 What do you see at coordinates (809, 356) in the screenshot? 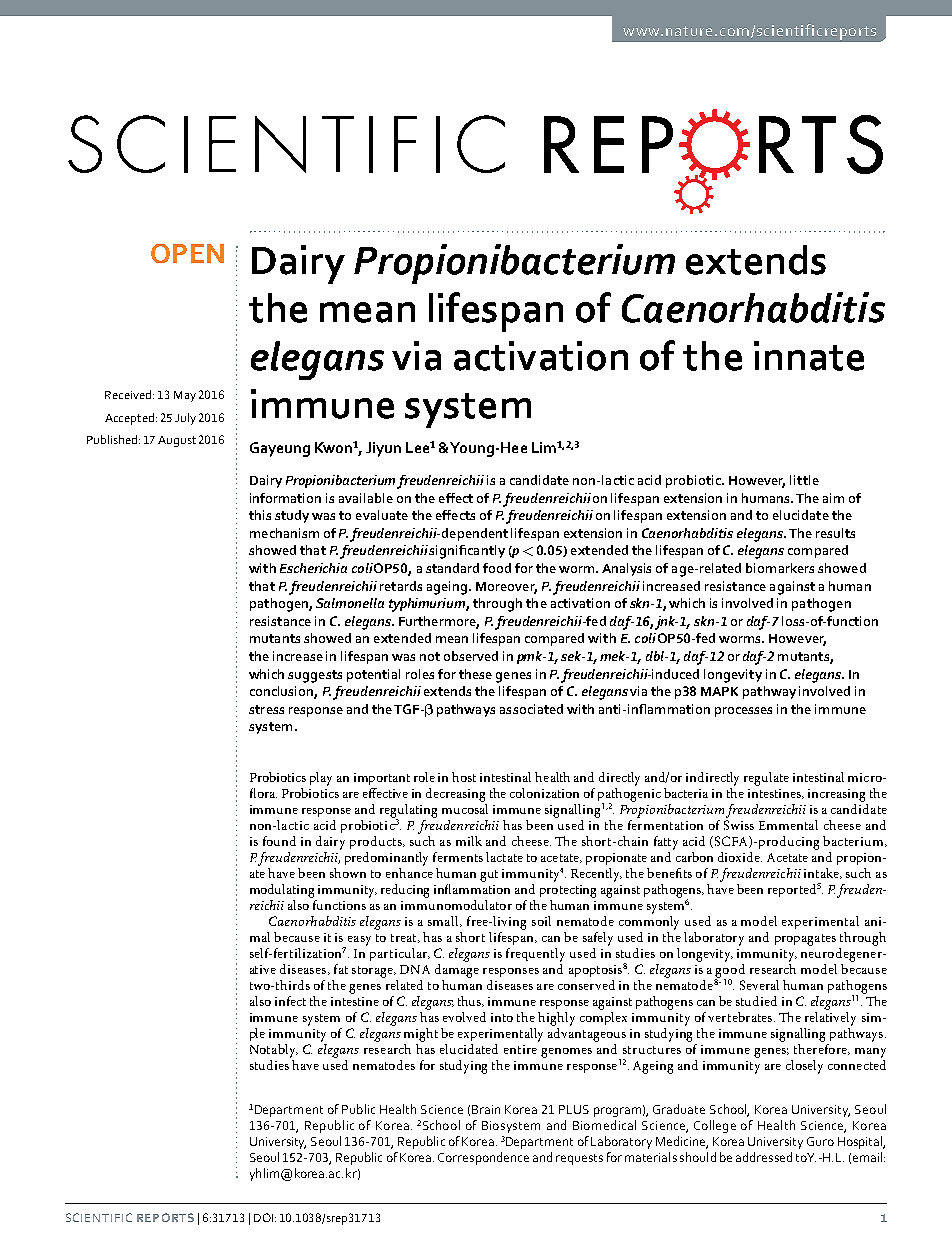
I see `innate` at bounding box center [809, 356].
